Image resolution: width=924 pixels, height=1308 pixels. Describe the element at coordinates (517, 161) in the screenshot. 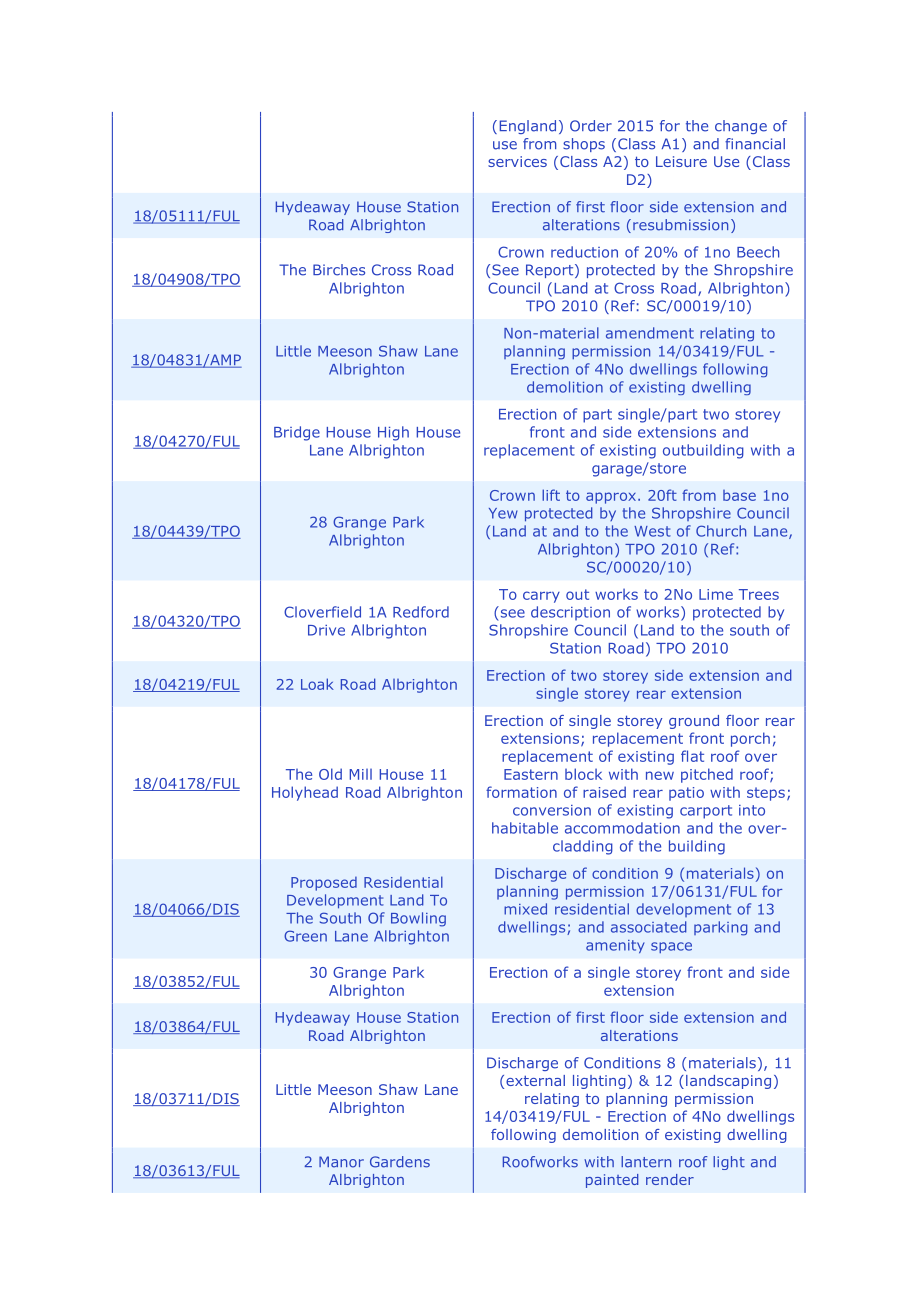

I see `services` at that location.
